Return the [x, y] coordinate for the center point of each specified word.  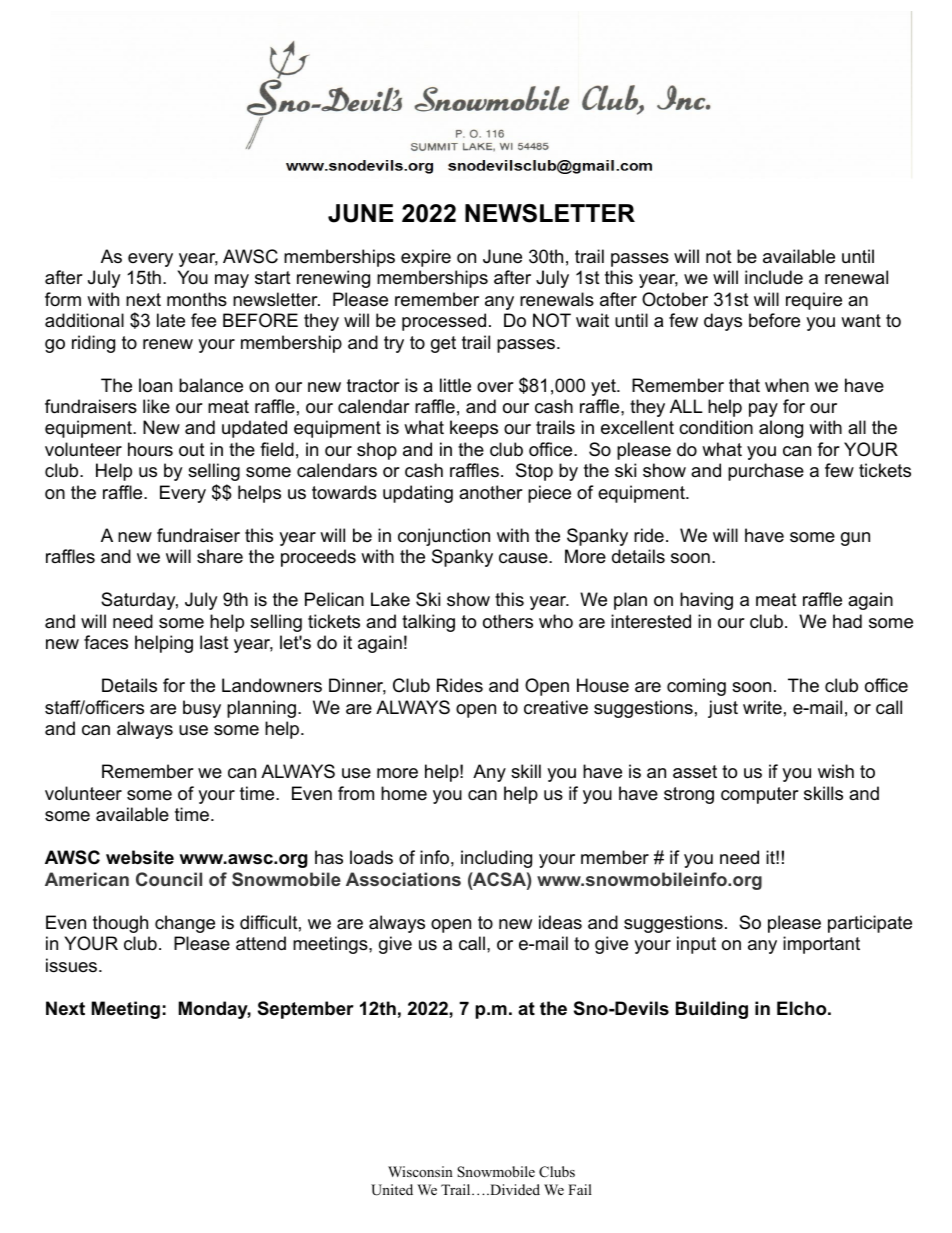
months [197, 299]
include [774, 277]
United [392, 1190]
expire [426, 258]
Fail [580, 1189]
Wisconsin [420, 1171]
